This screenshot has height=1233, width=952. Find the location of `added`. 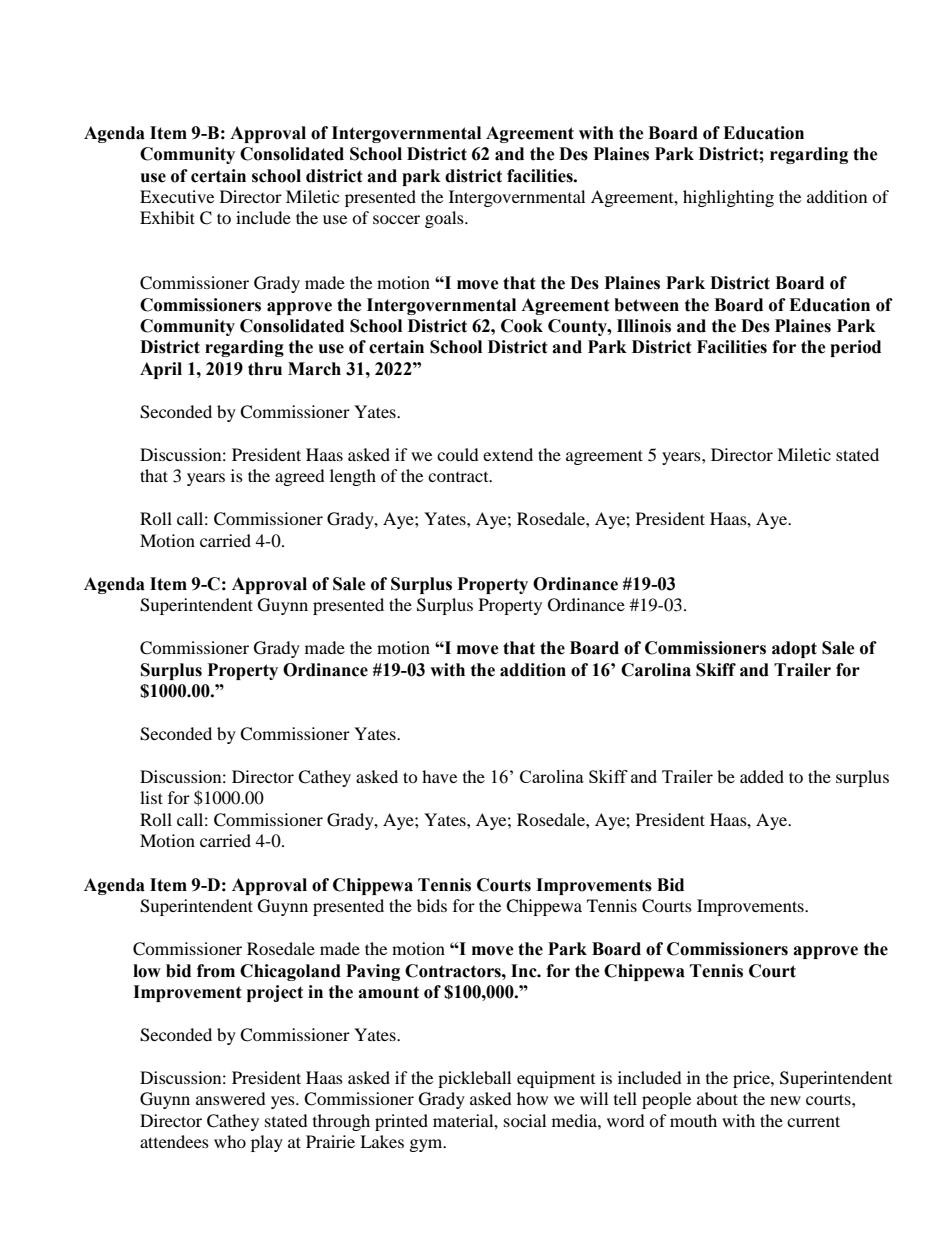

added is located at coordinates (762, 776).
